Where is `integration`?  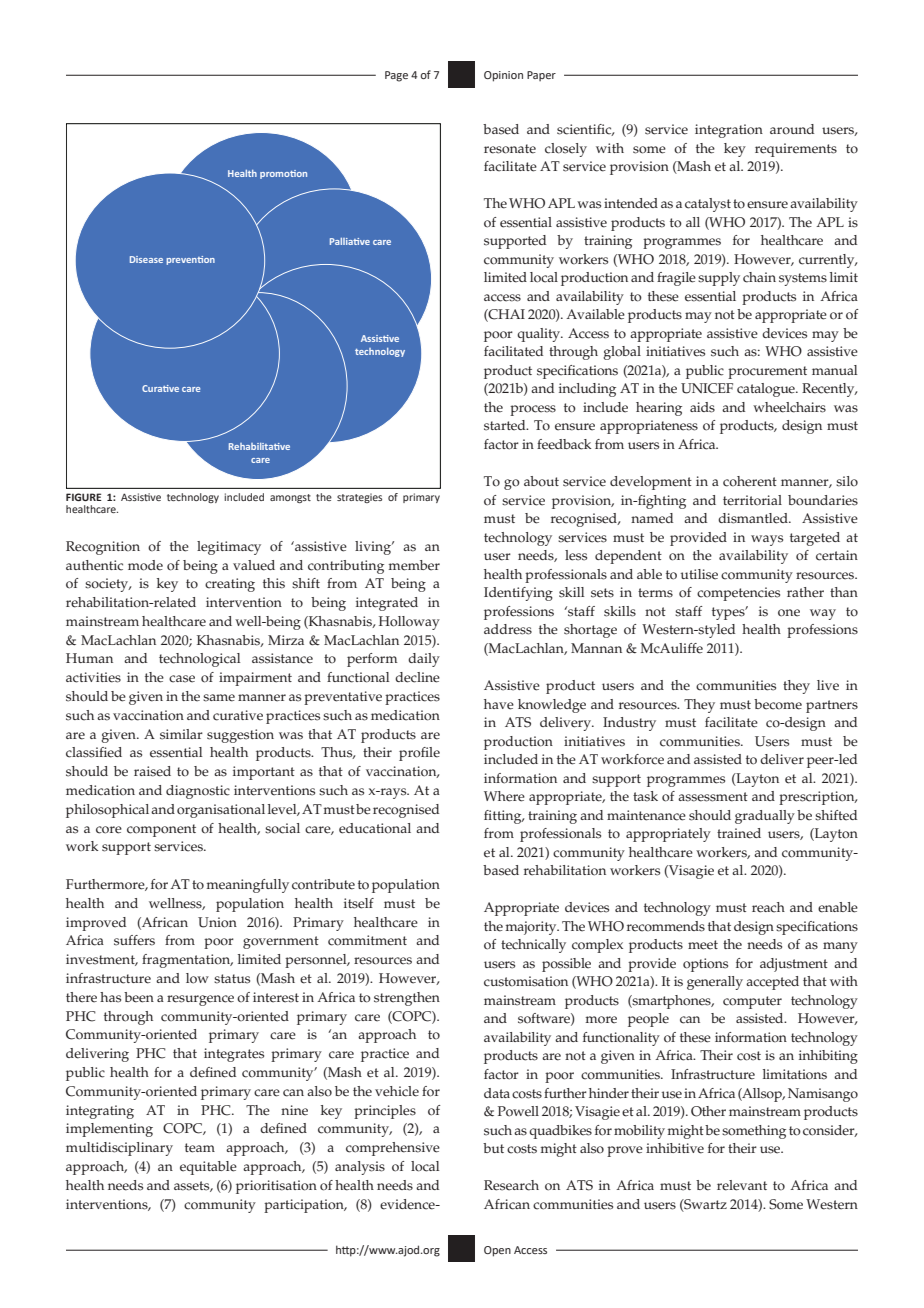 integration is located at coordinates (729, 131).
